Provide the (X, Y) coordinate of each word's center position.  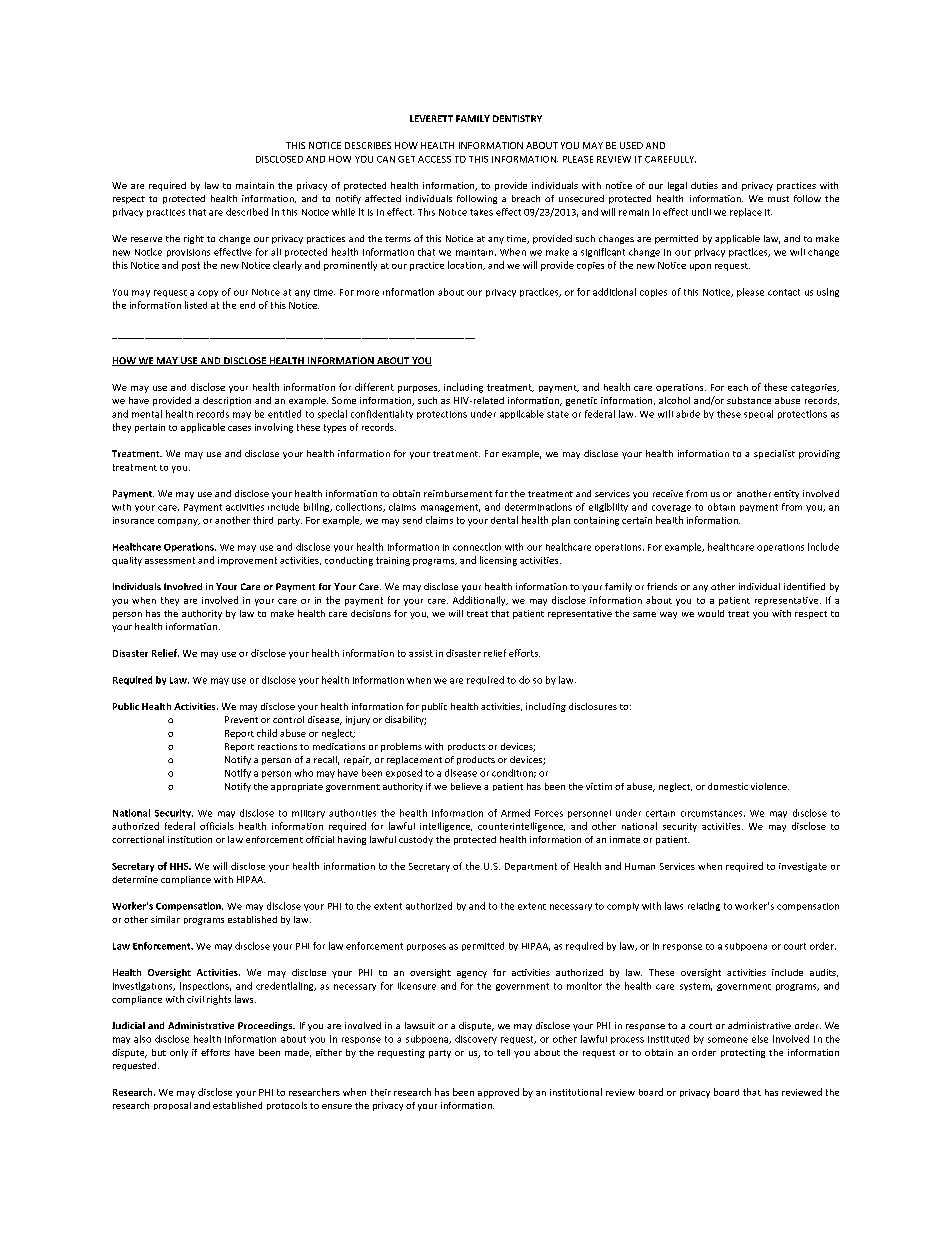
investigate (803, 867)
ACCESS (434, 159)
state (558, 414)
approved (498, 1093)
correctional (138, 839)
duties (704, 185)
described (247, 212)
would (711, 613)
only (179, 1053)
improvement (247, 561)
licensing (498, 561)
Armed (515, 813)
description (227, 401)
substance (749, 400)
